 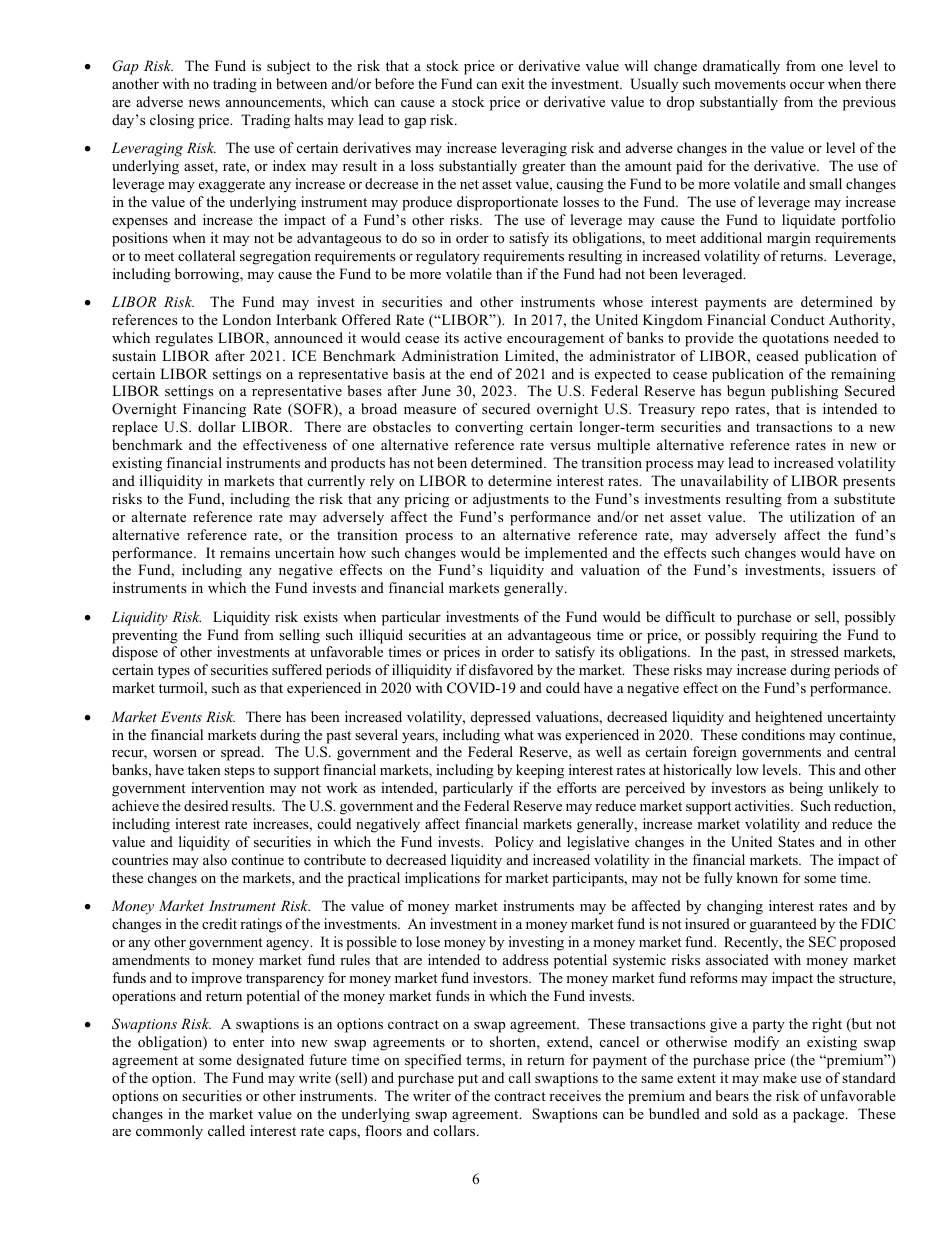 What do you see at coordinates (169, 1132) in the screenshot?
I see `commonly` at bounding box center [169, 1132].
